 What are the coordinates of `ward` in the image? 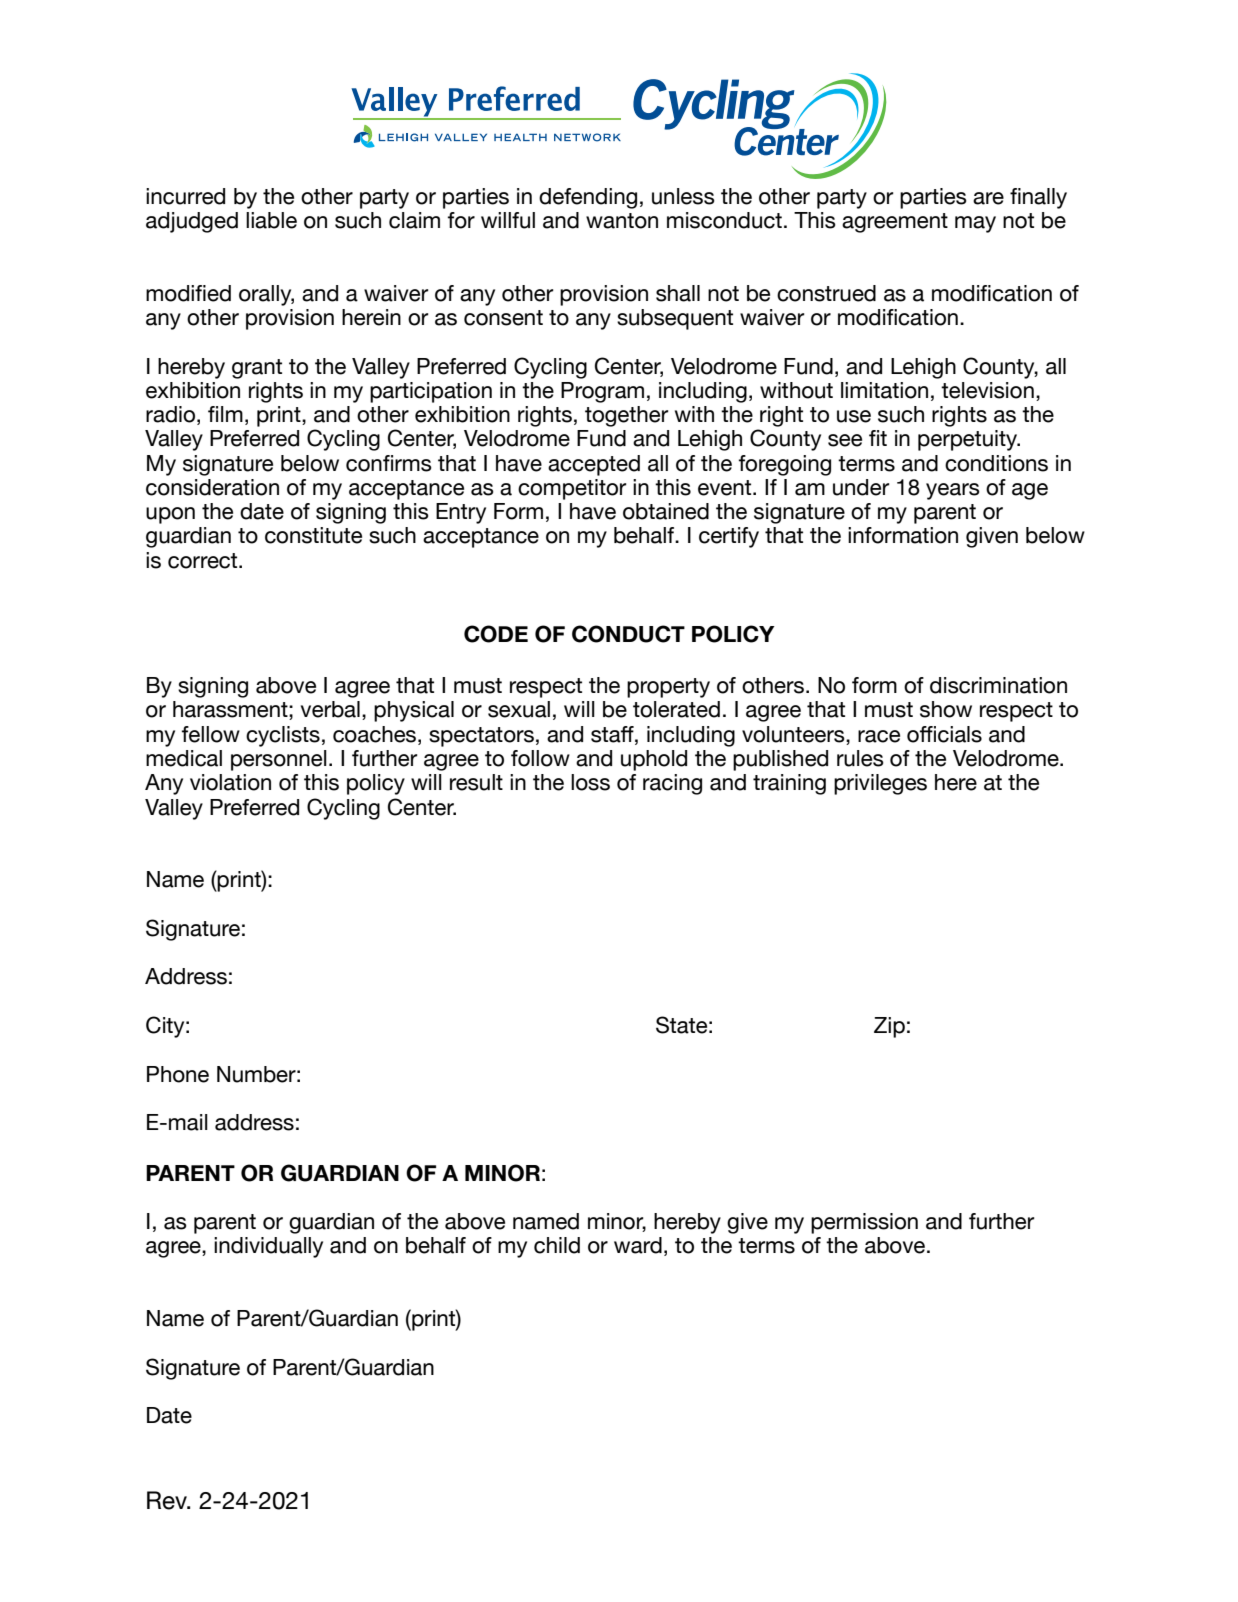 It's located at (638, 1245).
